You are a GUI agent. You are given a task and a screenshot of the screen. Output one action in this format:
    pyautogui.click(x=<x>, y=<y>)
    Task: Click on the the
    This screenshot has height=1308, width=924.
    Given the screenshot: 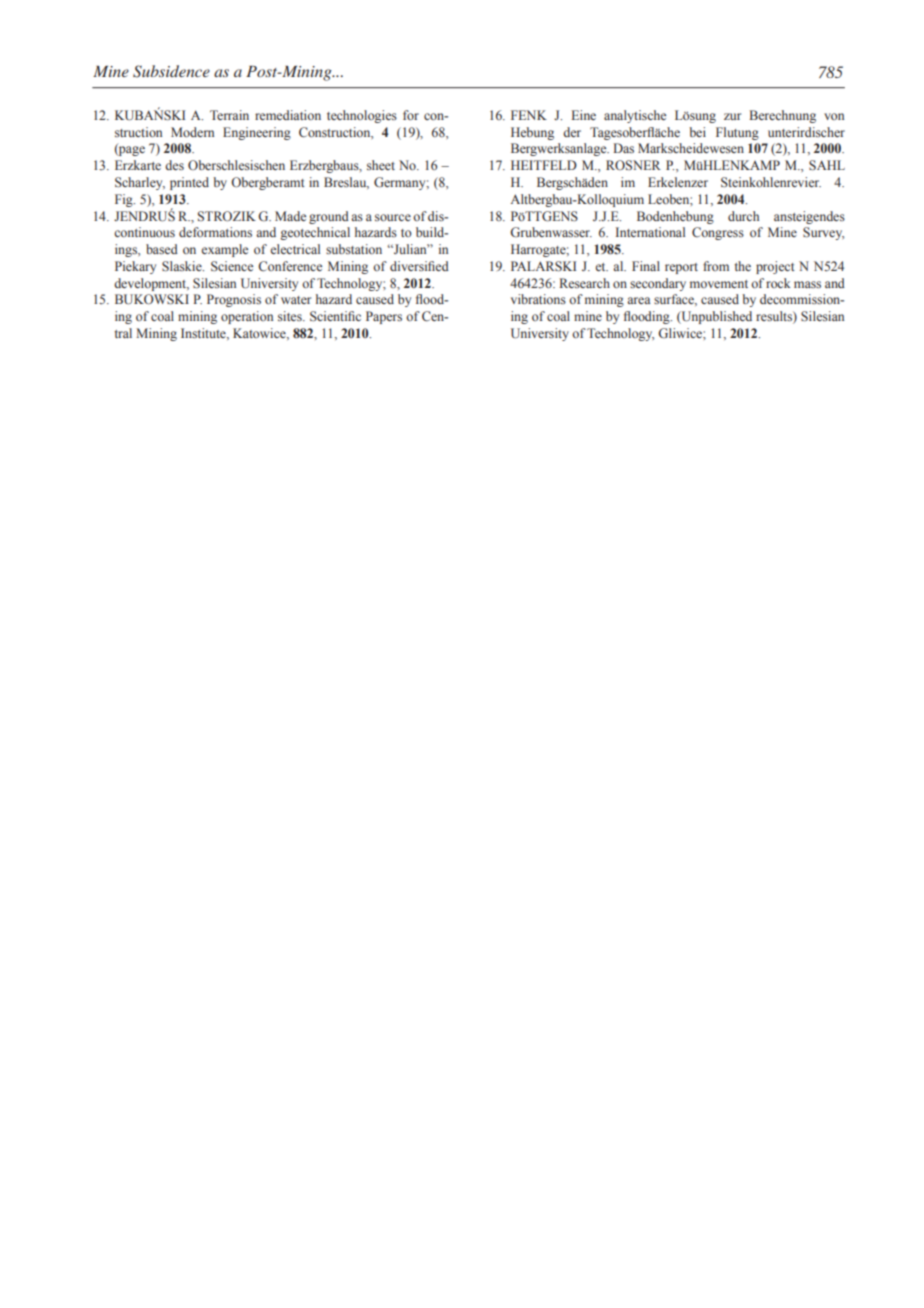 What is the action you would take?
    pyautogui.click(x=743, y=266)
